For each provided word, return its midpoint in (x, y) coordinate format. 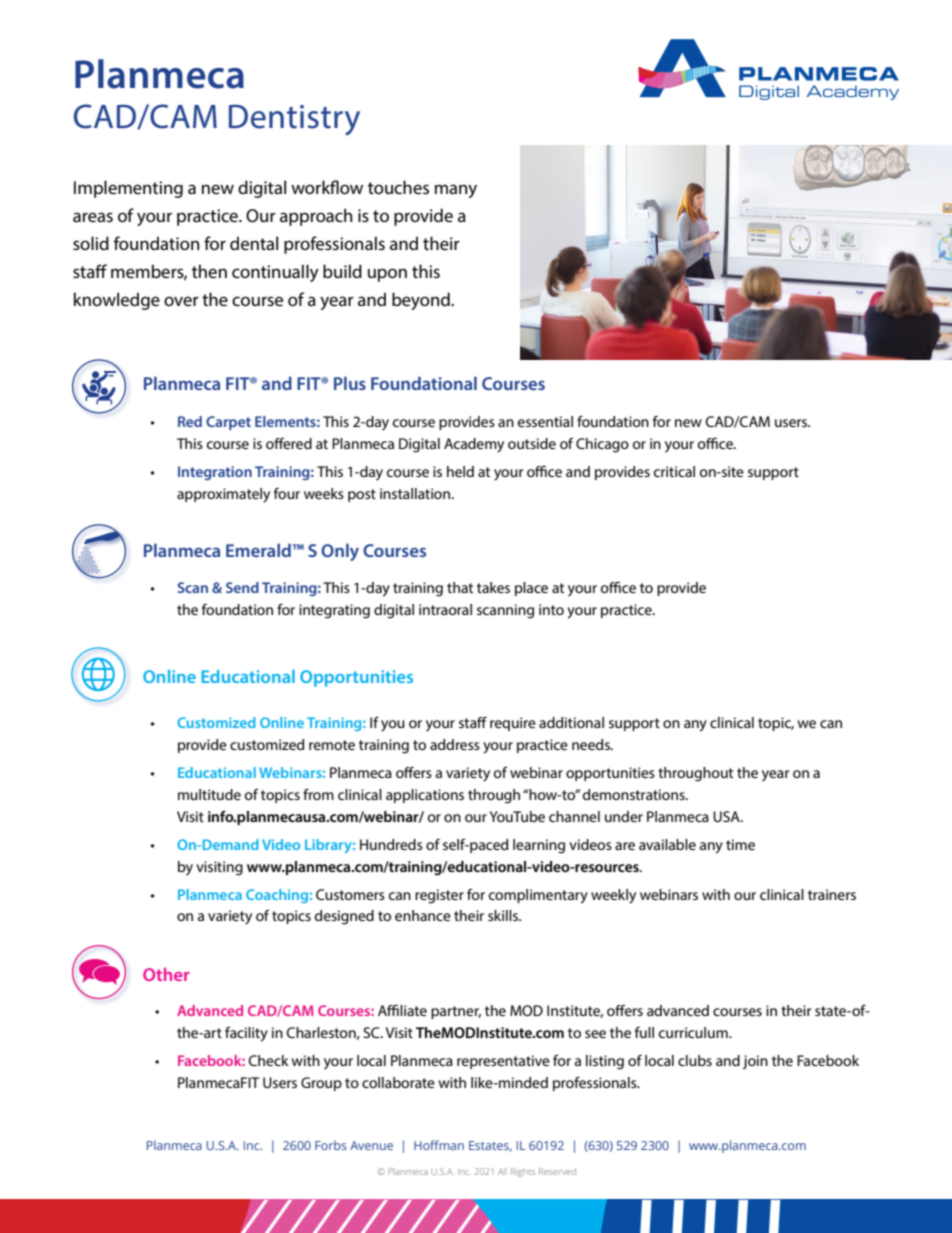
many (456, 191)
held (460, 471)
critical (674, 471)
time (740, 844)
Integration (215, 473)
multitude (209, 794)
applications (425, 796)
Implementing (128, 189)
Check (268, 1060)
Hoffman (439, 1145)
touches (398, 187)
